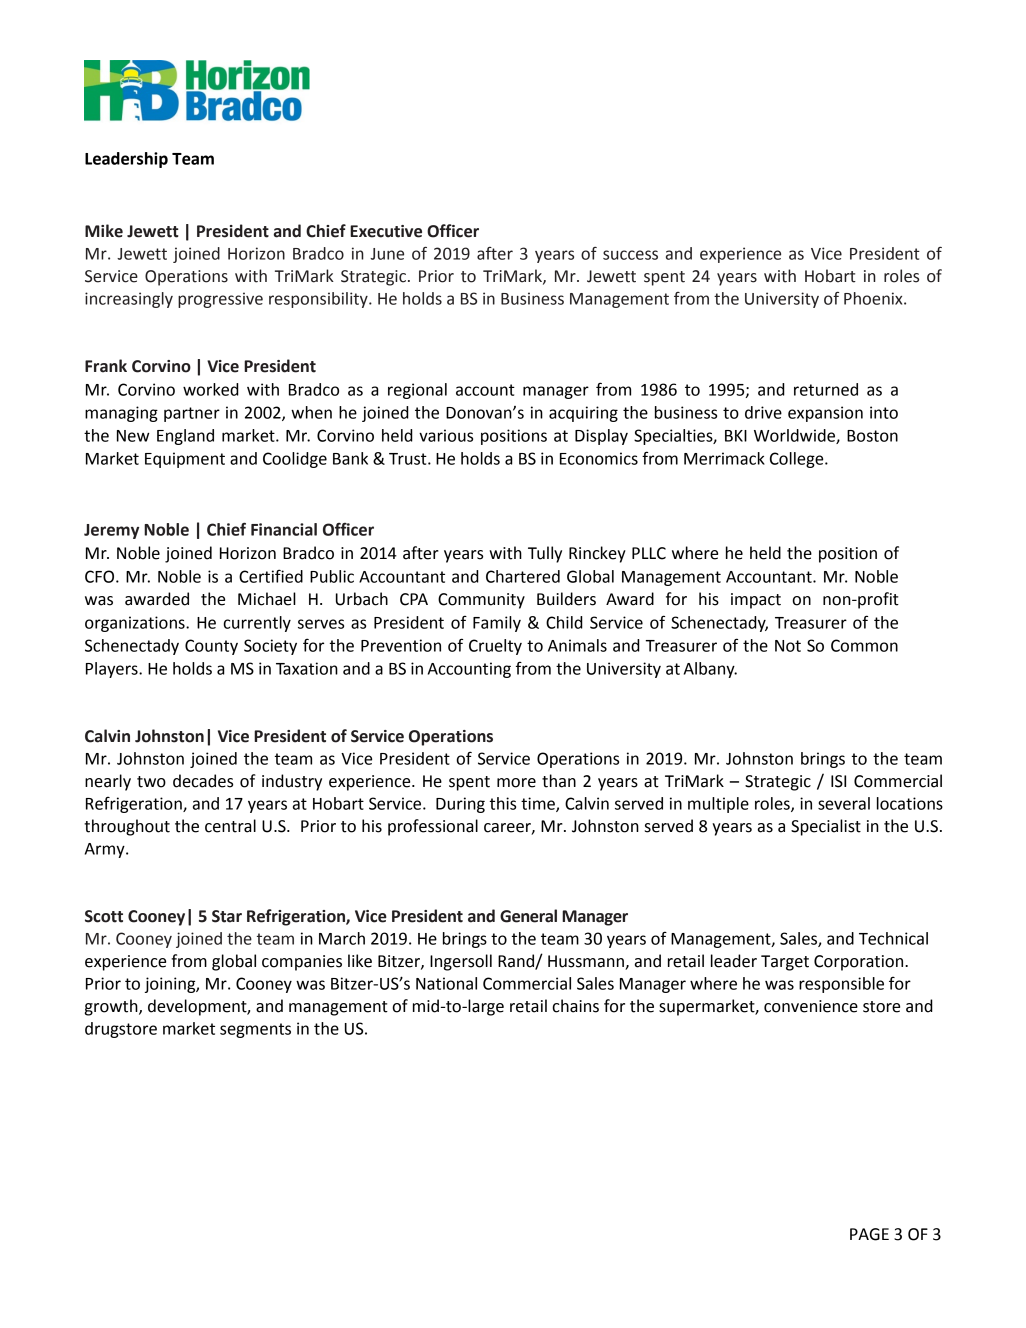 This screenshot has height=1328, width=1026. What do you see at coordinates (211, 647) in the screenshot?
I see `County` at bounding box center [211, 647].
